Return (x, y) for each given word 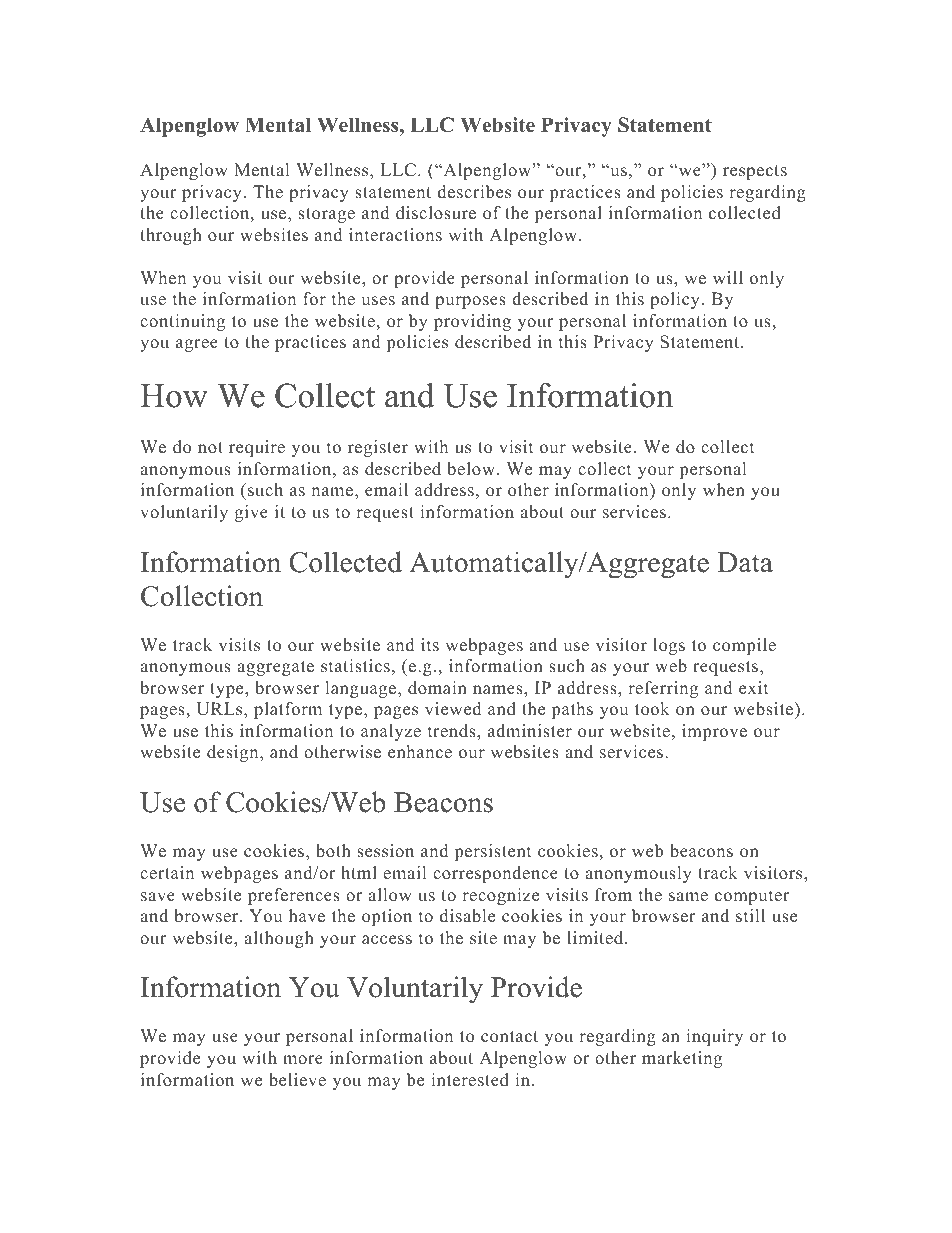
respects (755, 172)
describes (474, 192)
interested (470, 1080)
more (303, 1060)
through (171, 236)
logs (669, 646)
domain (437, 688)
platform (288, 710)
